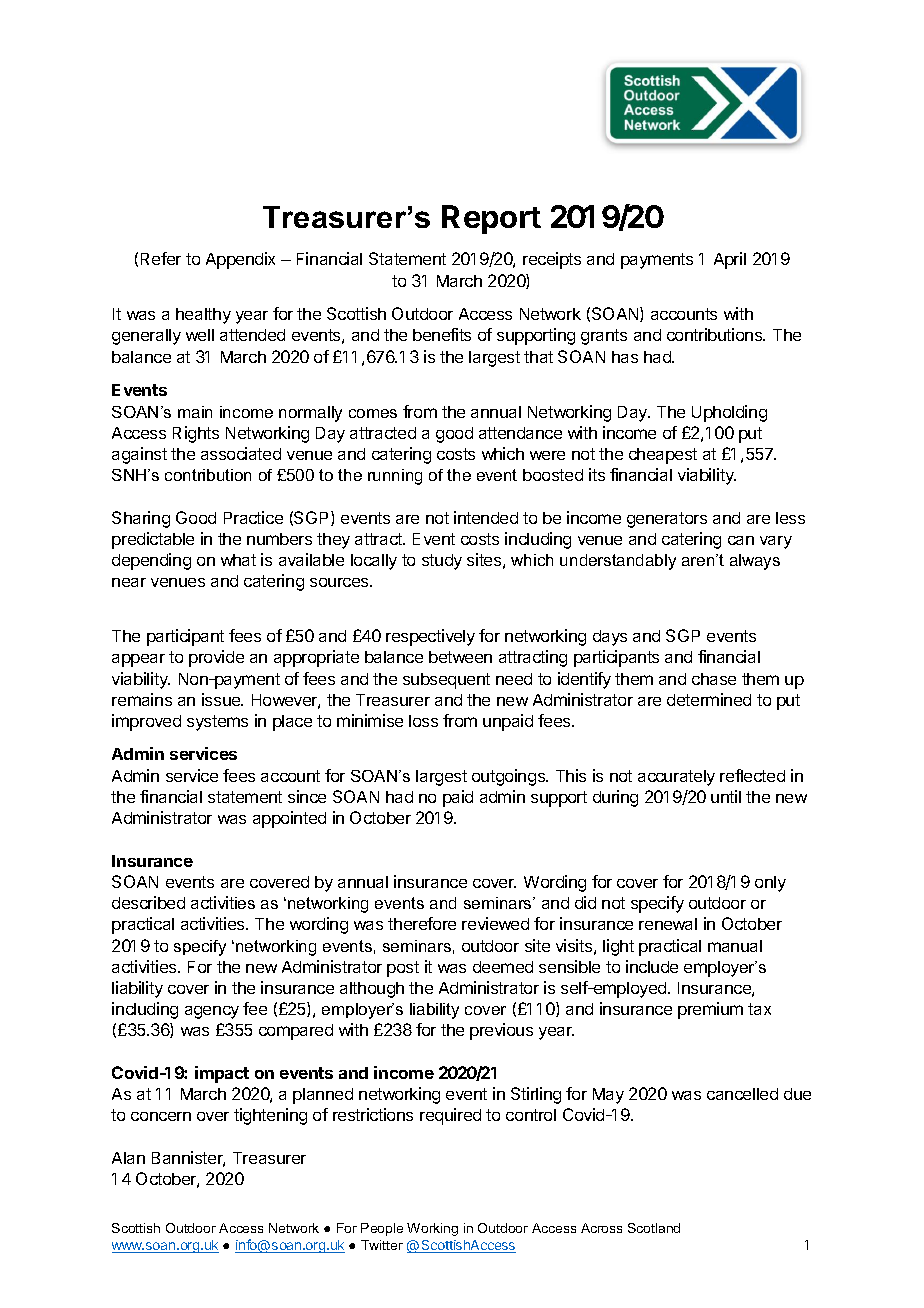  Describe the element at coordinates (423, 721) in the page. I see `loss` at that location.
